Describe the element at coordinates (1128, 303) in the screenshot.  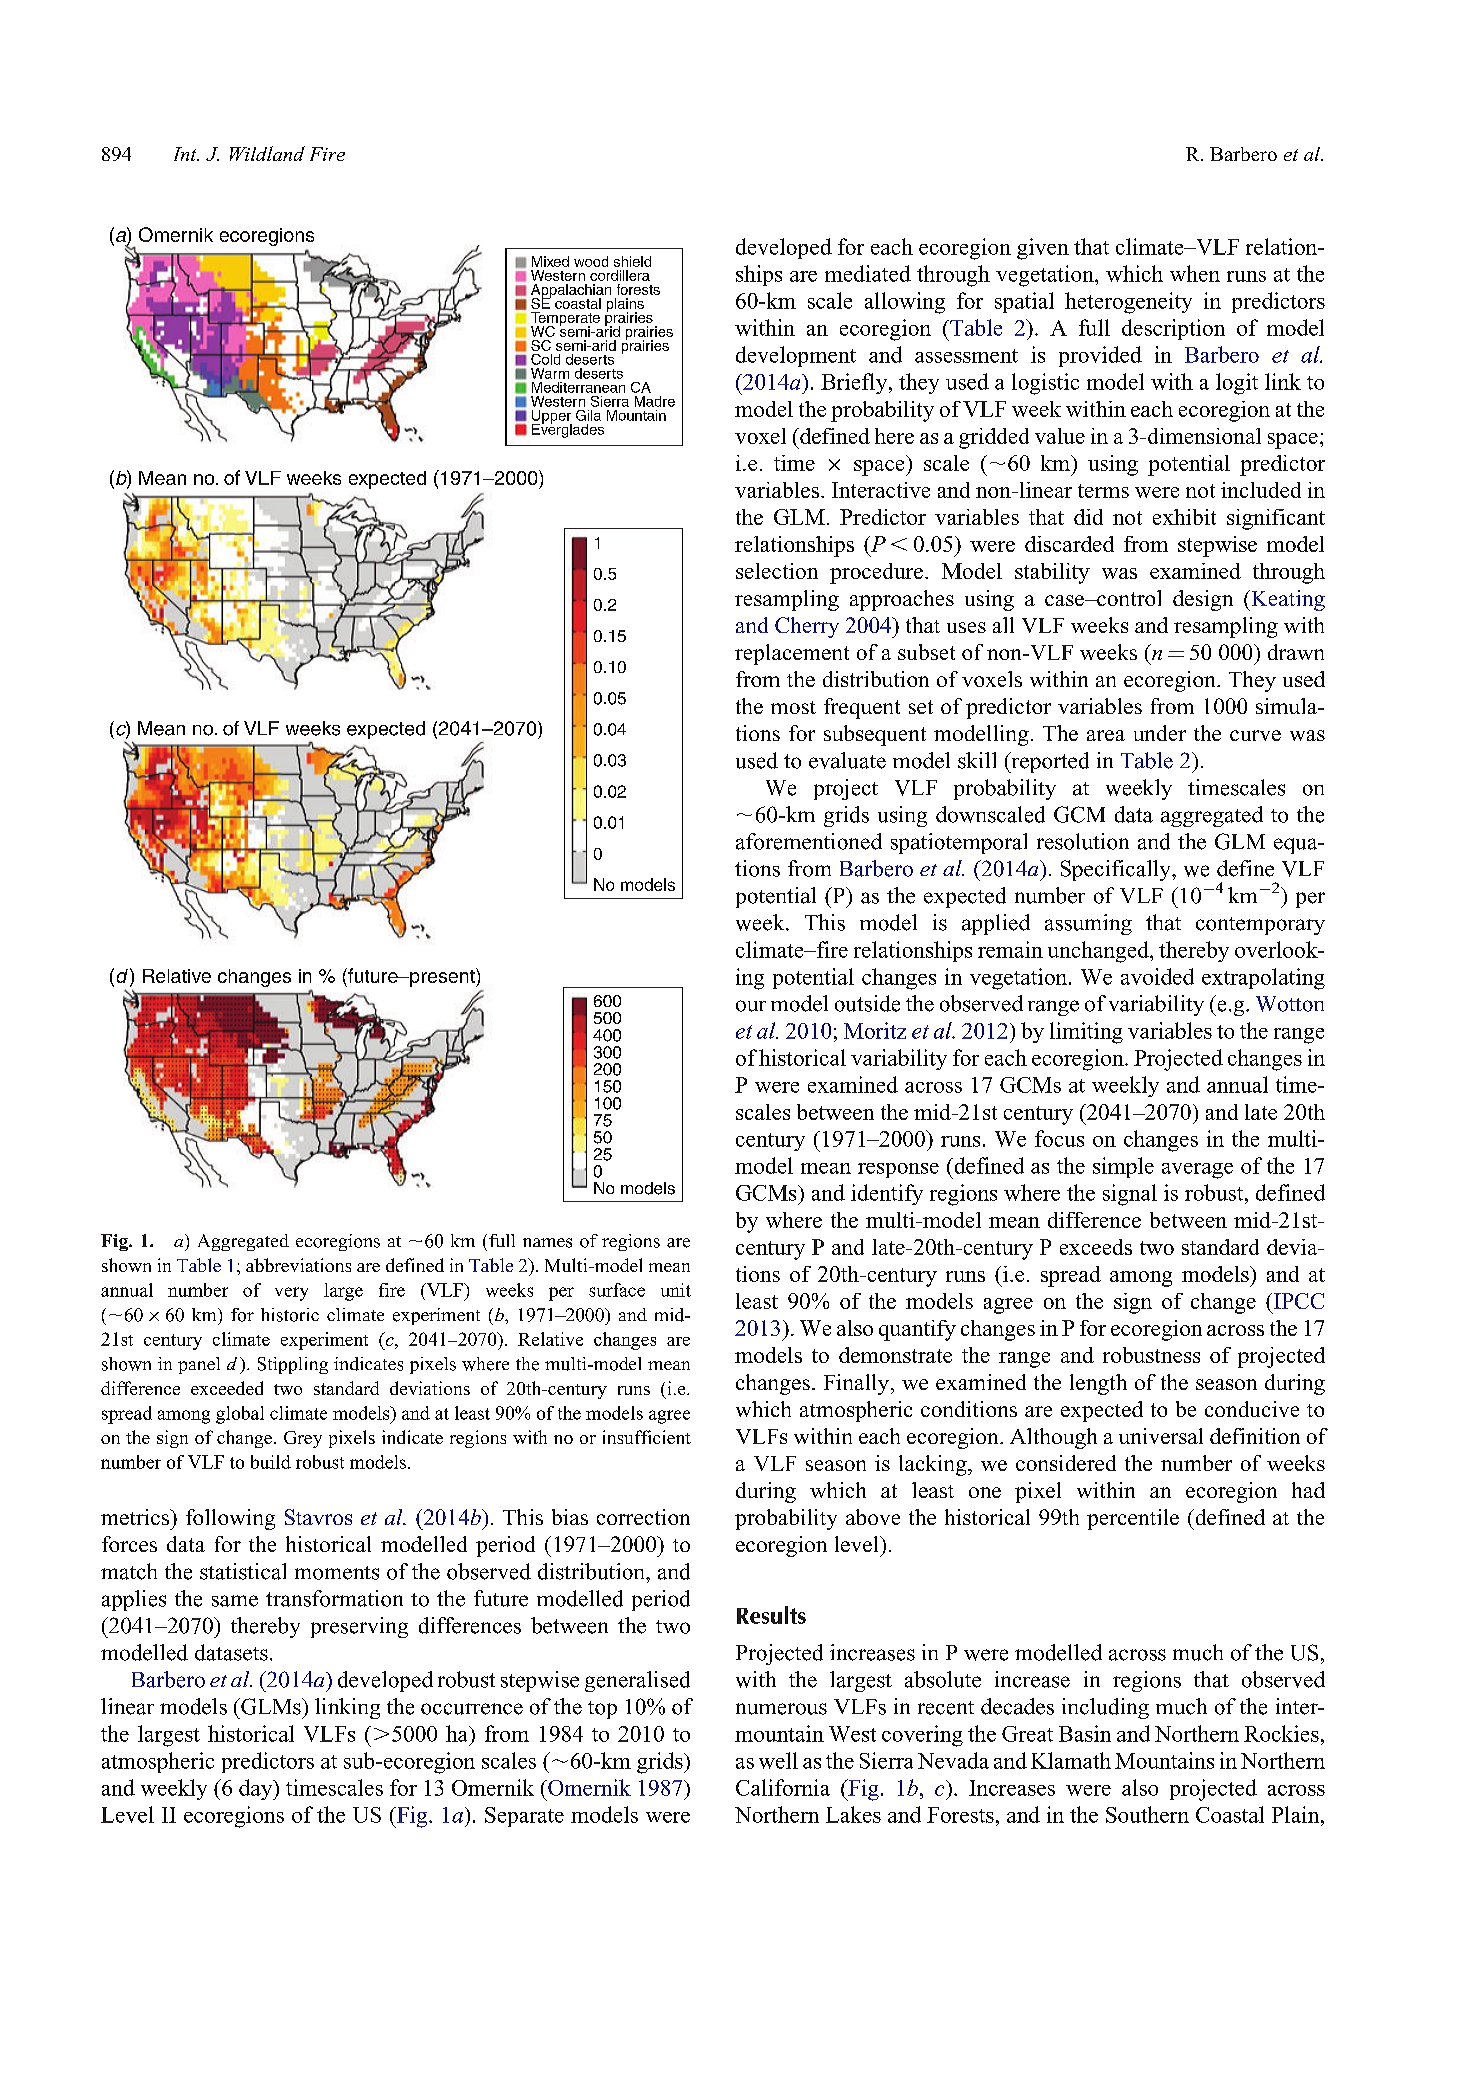
I see `heterogeneity` at that location.
